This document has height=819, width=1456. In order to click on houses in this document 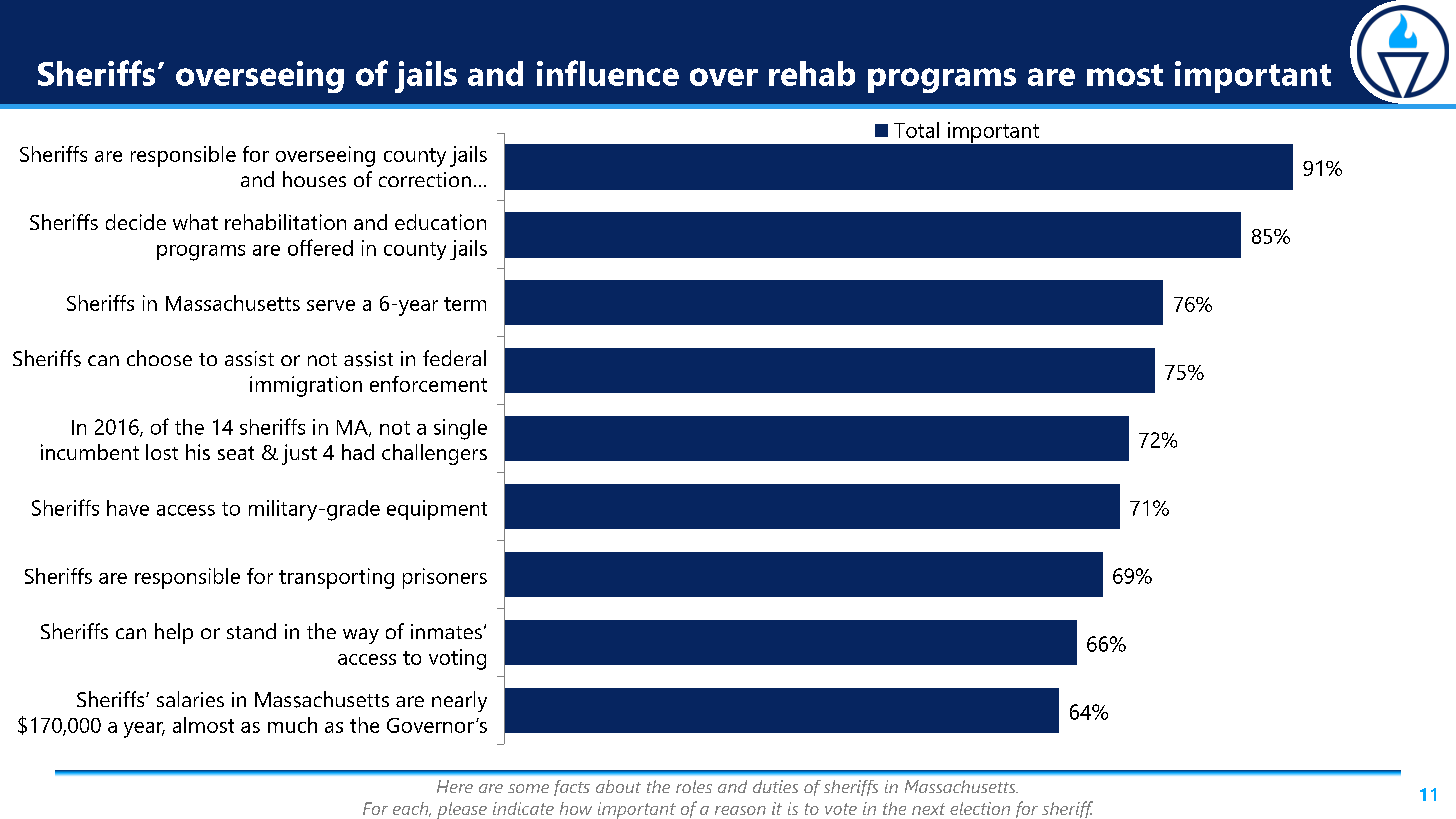, I will do `click(314, 179)`.
